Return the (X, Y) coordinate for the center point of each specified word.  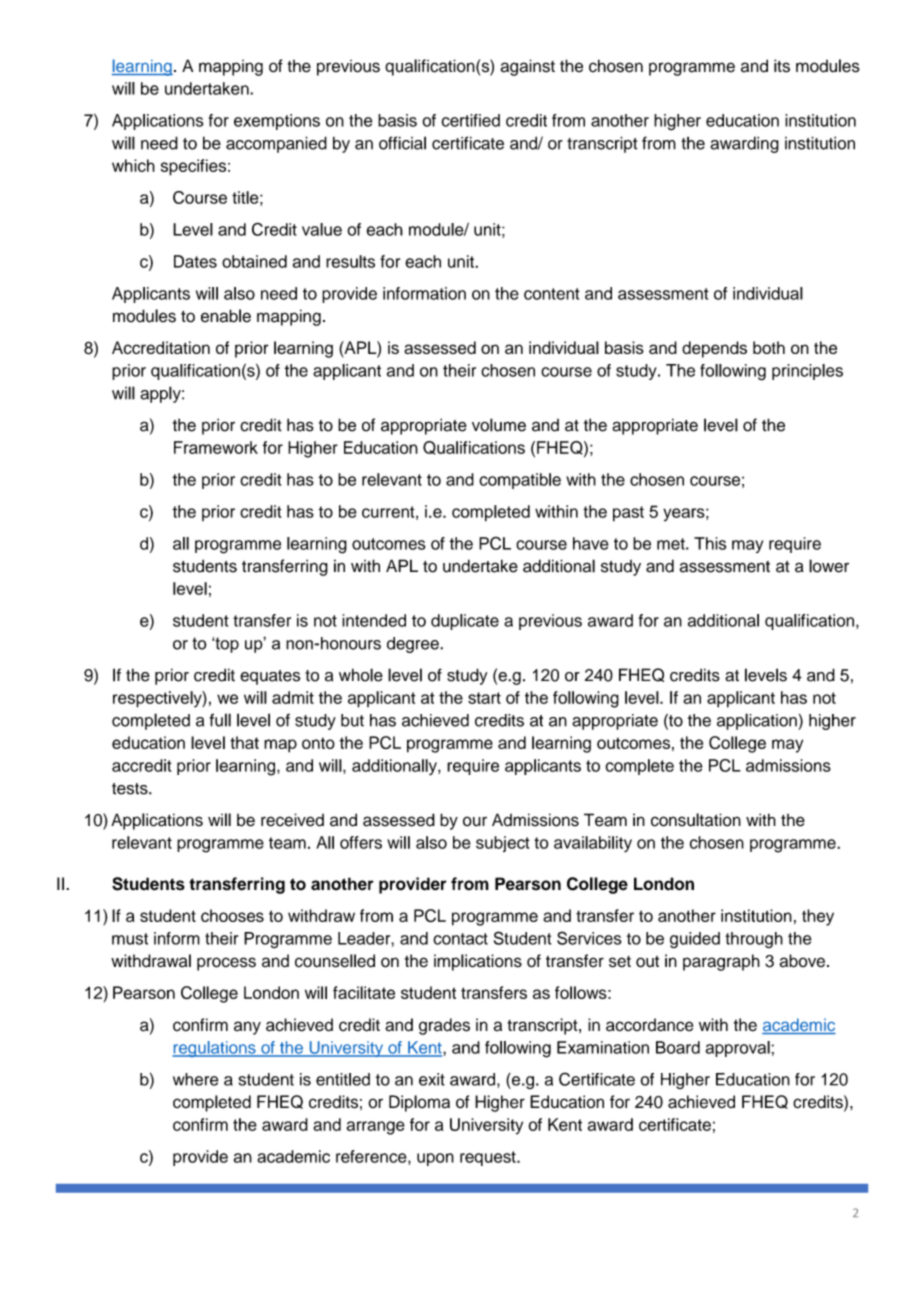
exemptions (277, 122)
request (489, 1158)
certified (471, 120)
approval (739, 1049)
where (196, 1079)
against (527, 67)
